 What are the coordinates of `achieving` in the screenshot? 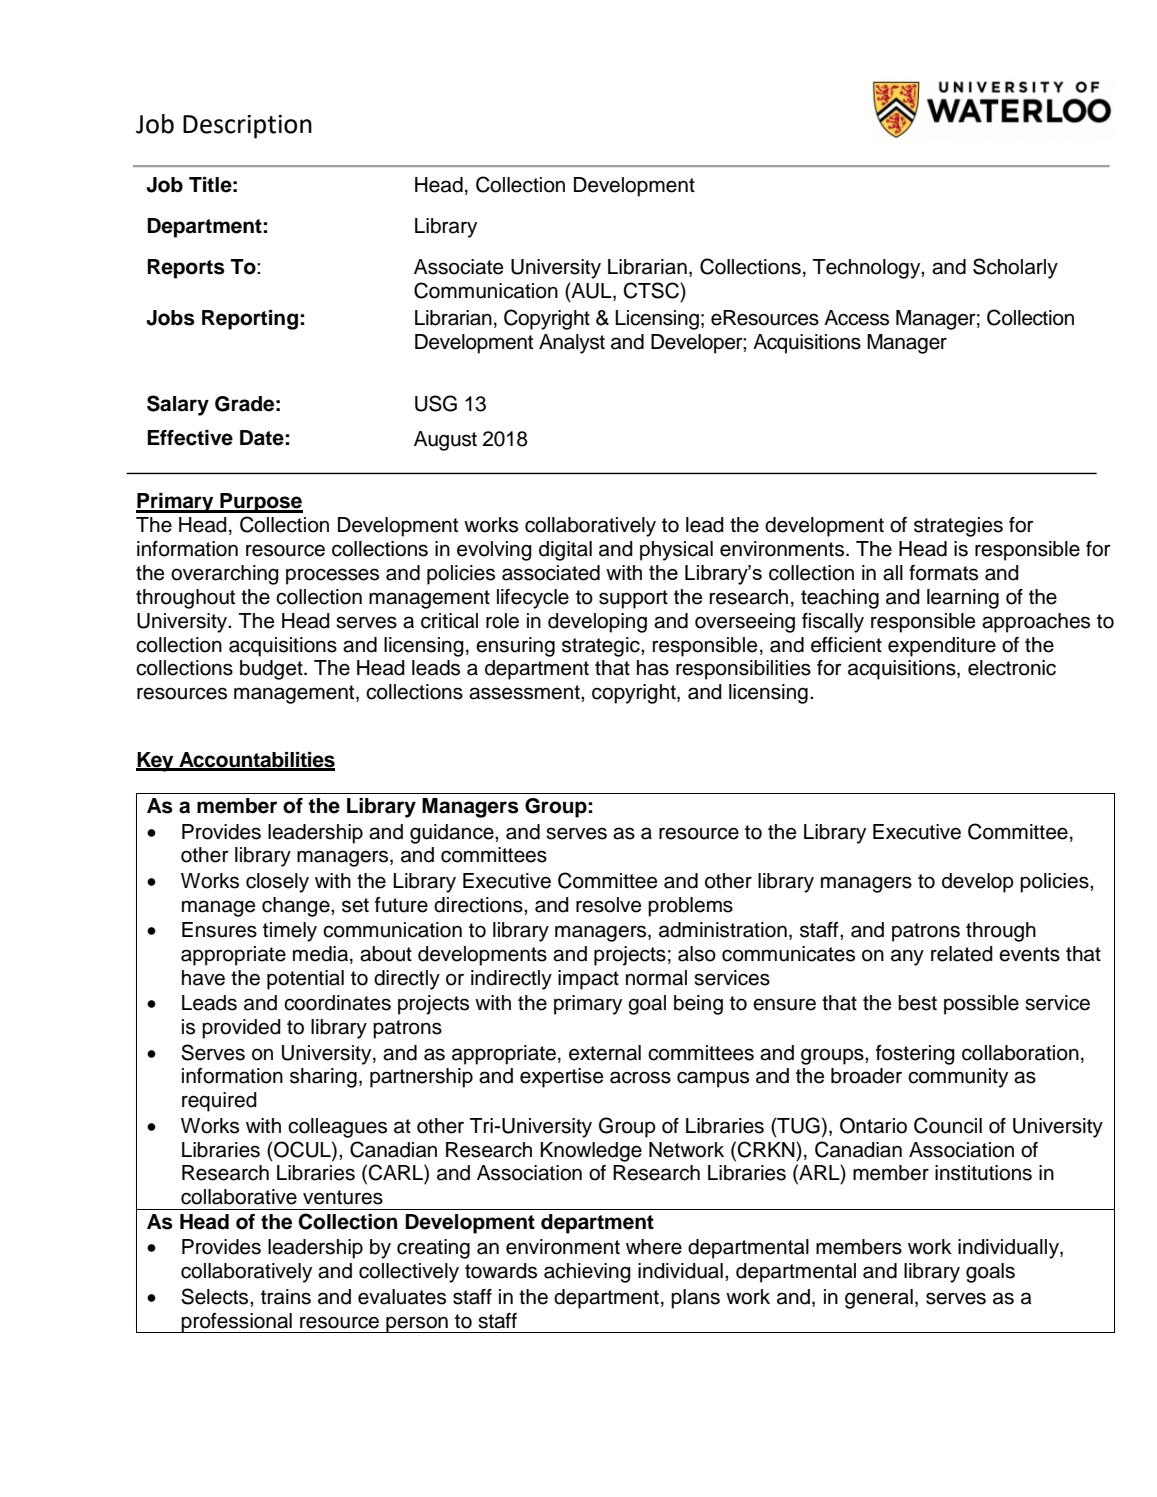 It's located at (587, 1273).
